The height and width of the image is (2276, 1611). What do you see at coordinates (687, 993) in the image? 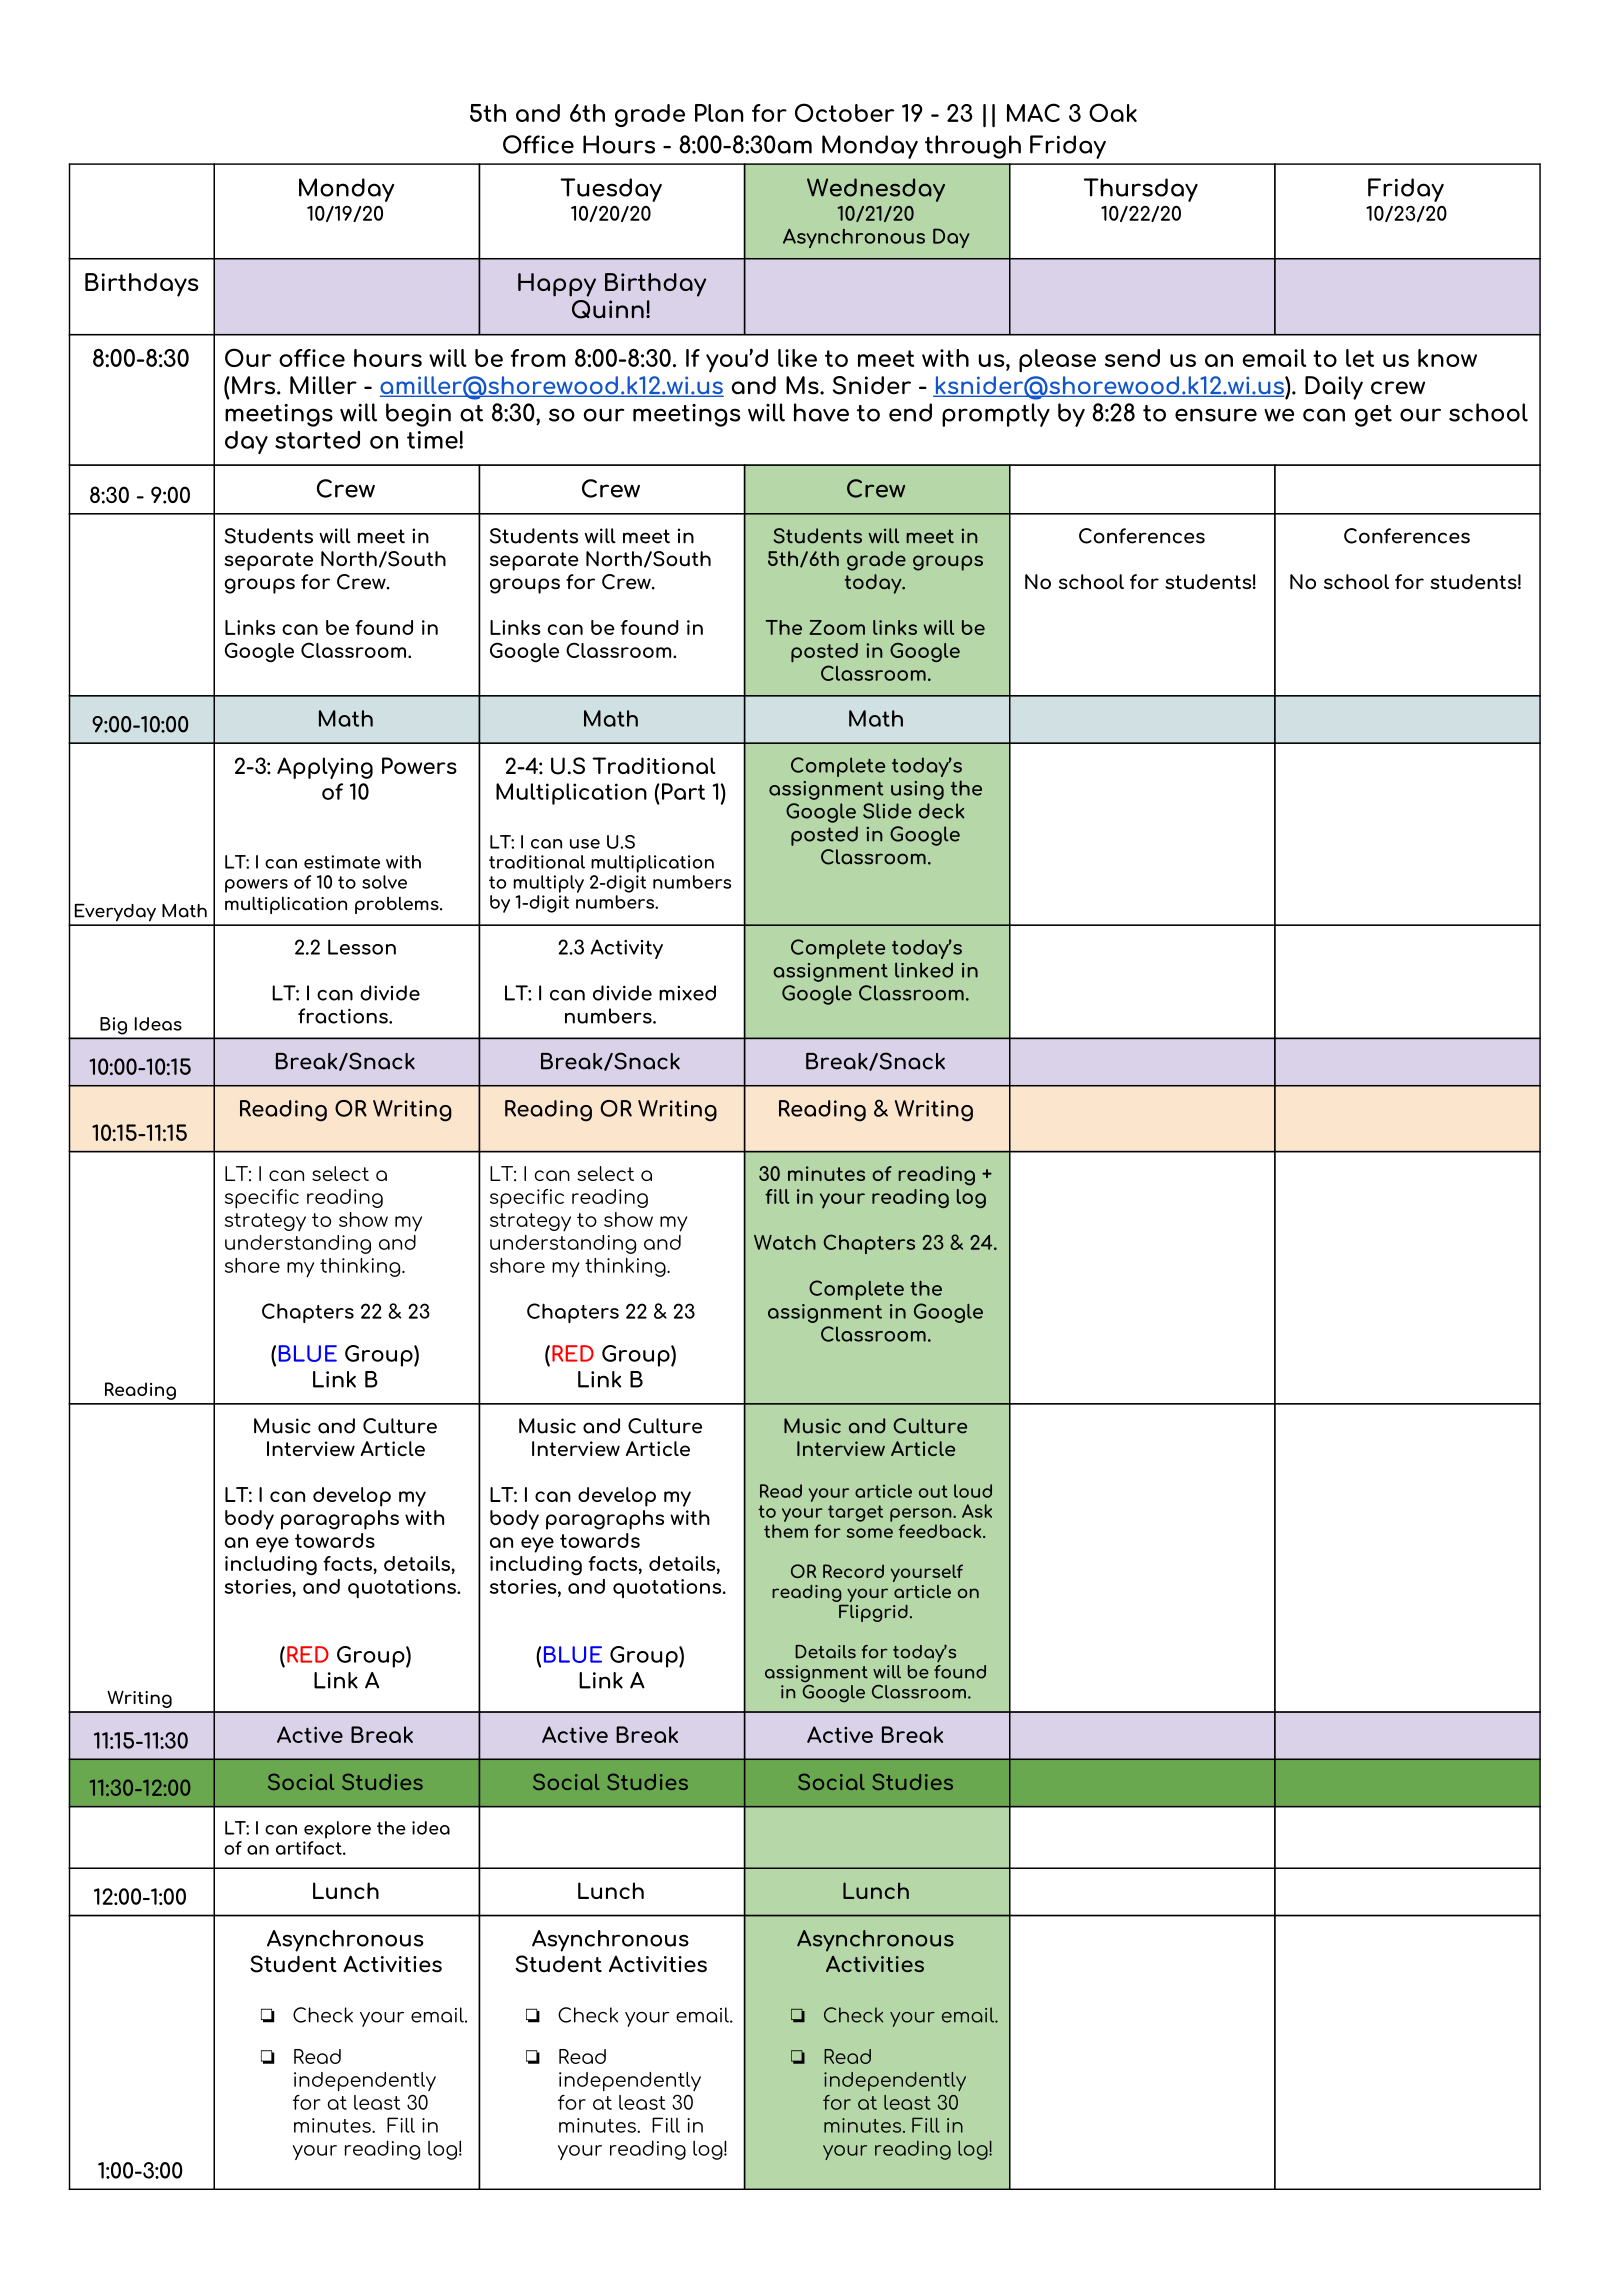
I see `mixed` at bounding box center [687, 993].
